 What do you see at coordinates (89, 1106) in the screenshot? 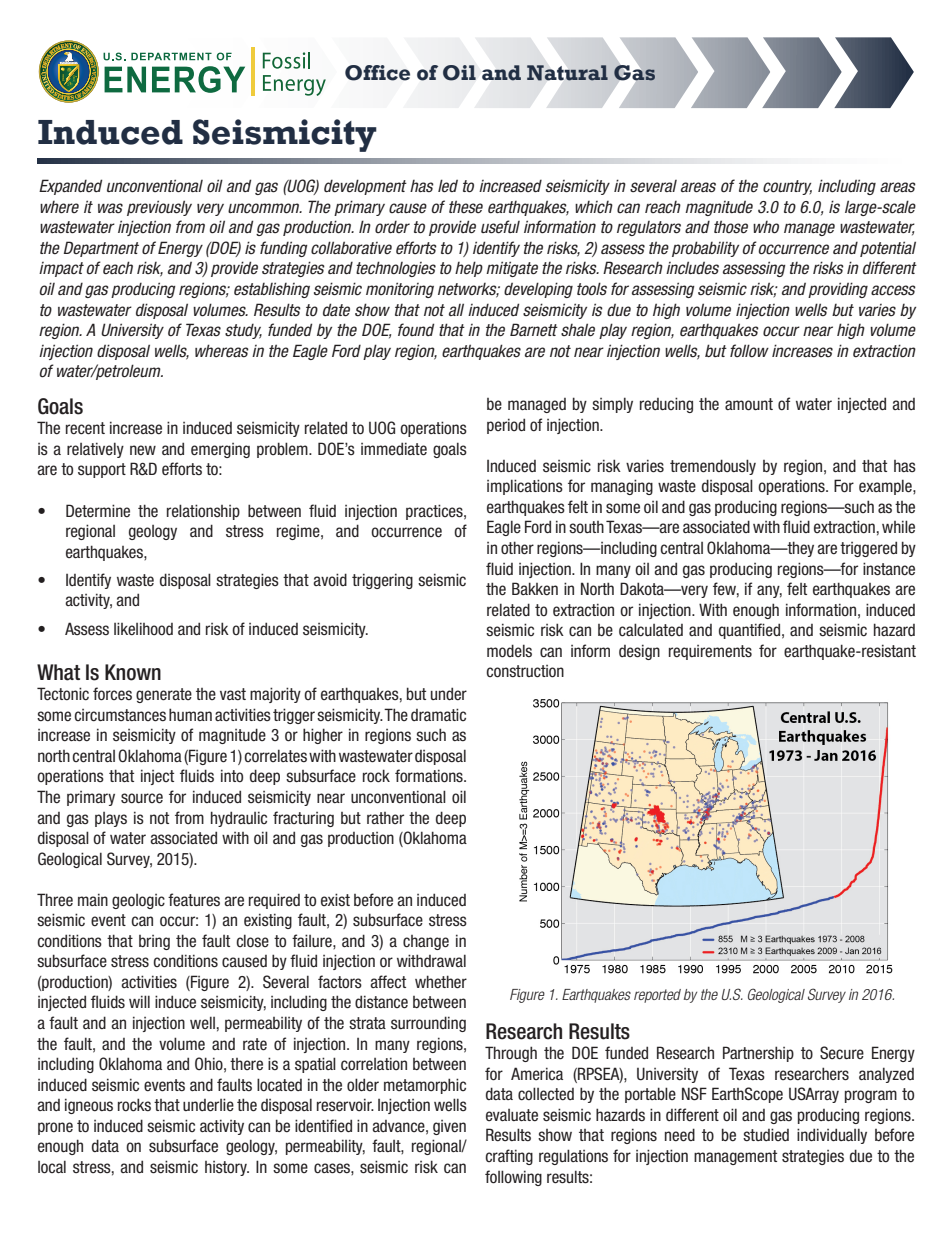
I see `igneous` at bounding box center [89, 1106].
